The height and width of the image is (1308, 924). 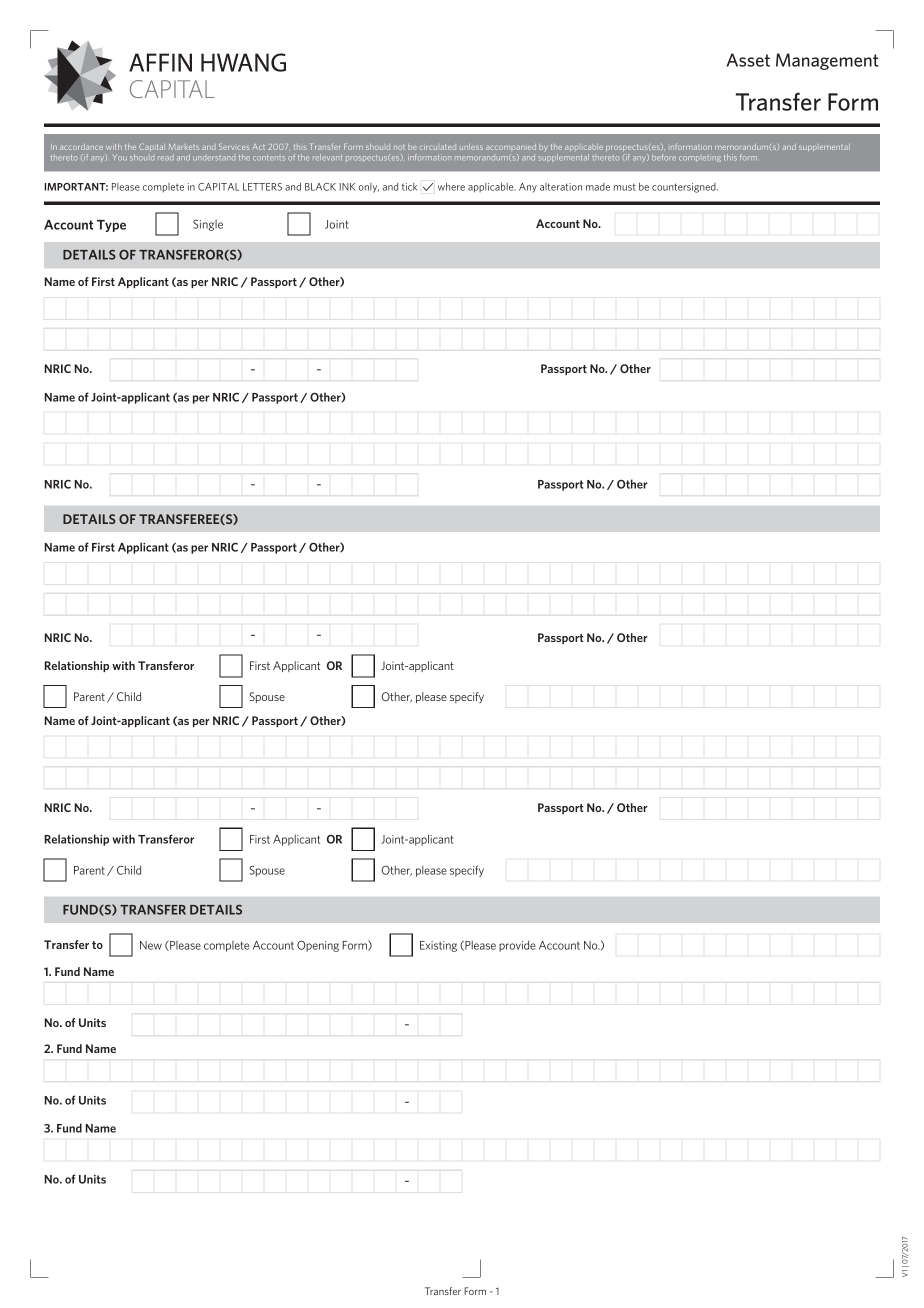 I want to click on Markets, so click(x=184, y=147).
